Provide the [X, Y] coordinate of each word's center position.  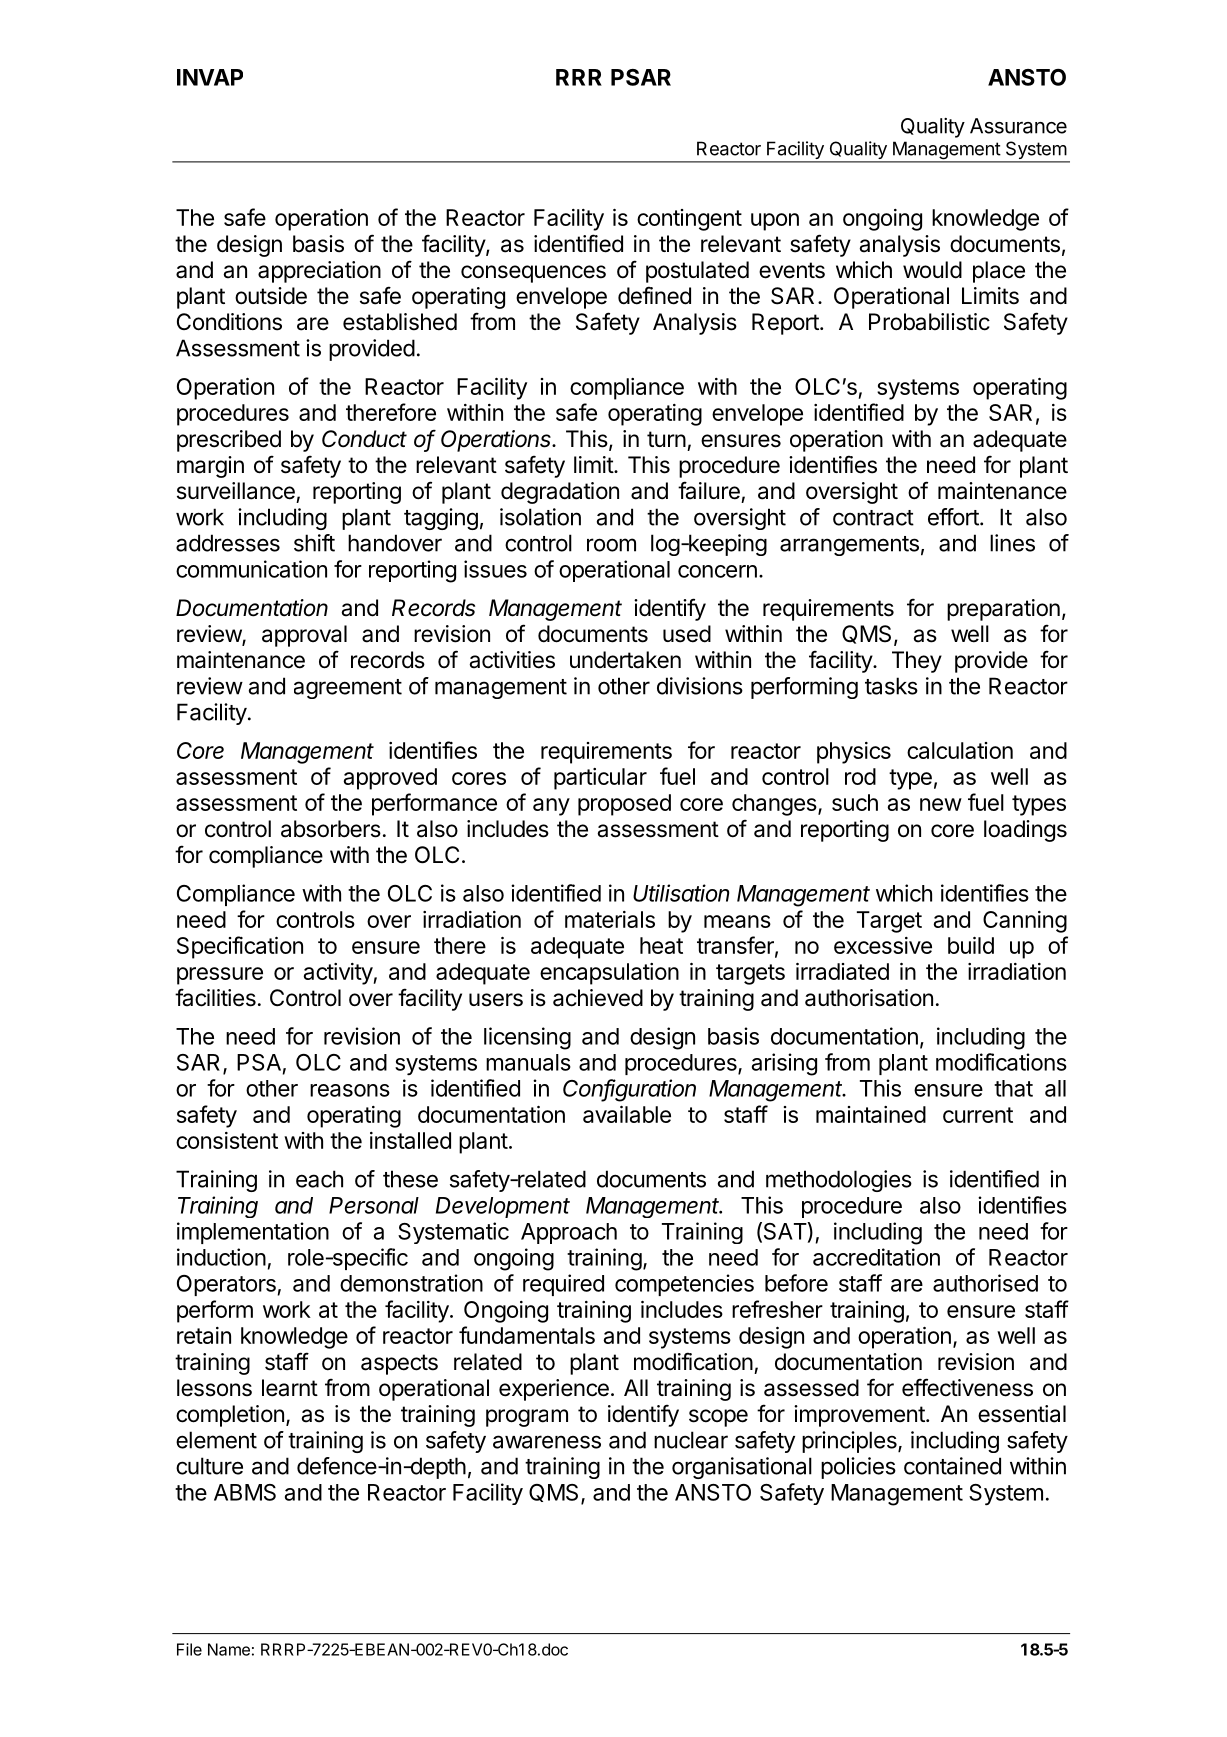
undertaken [625, 660]
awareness [547, 1442]
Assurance [1018, 126]
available [627, 1114]
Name [229, 1649]
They [917, 662]
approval [304, 636]
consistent [227, 1140]
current [978, 1115]
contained [952, 1466]
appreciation [319, 272]
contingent [689, 220]
